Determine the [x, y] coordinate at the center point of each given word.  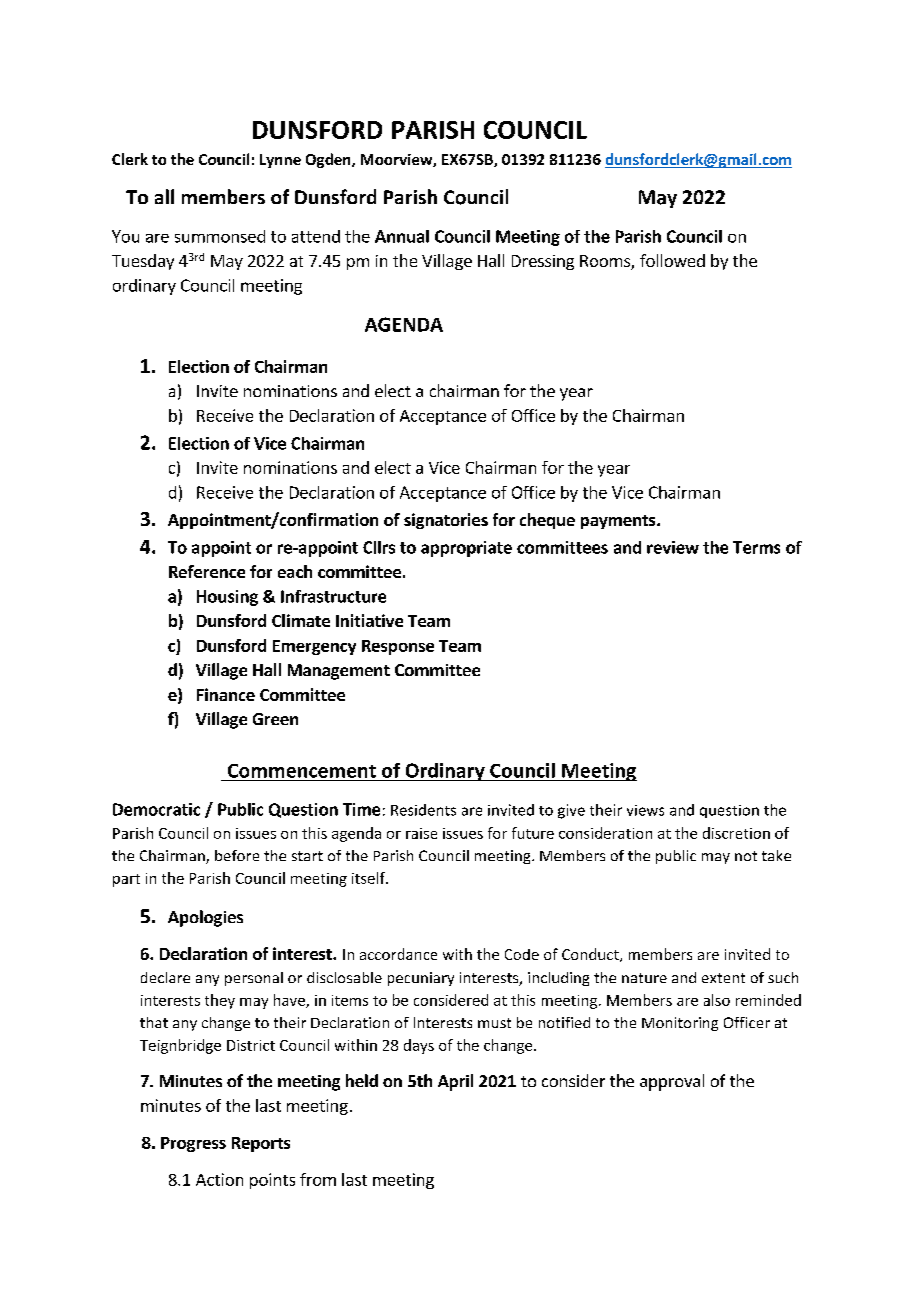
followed [672, 260]
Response [398, 647]
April [455, 1082]
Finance [226, 694]
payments [619, 522]
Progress [193, 1144]
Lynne [280, 161]
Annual [402, 236]
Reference [207, 571]
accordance [398, 954]
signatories [446, 521]
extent [723, 978]
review [673, 547]
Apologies [205, 918]
